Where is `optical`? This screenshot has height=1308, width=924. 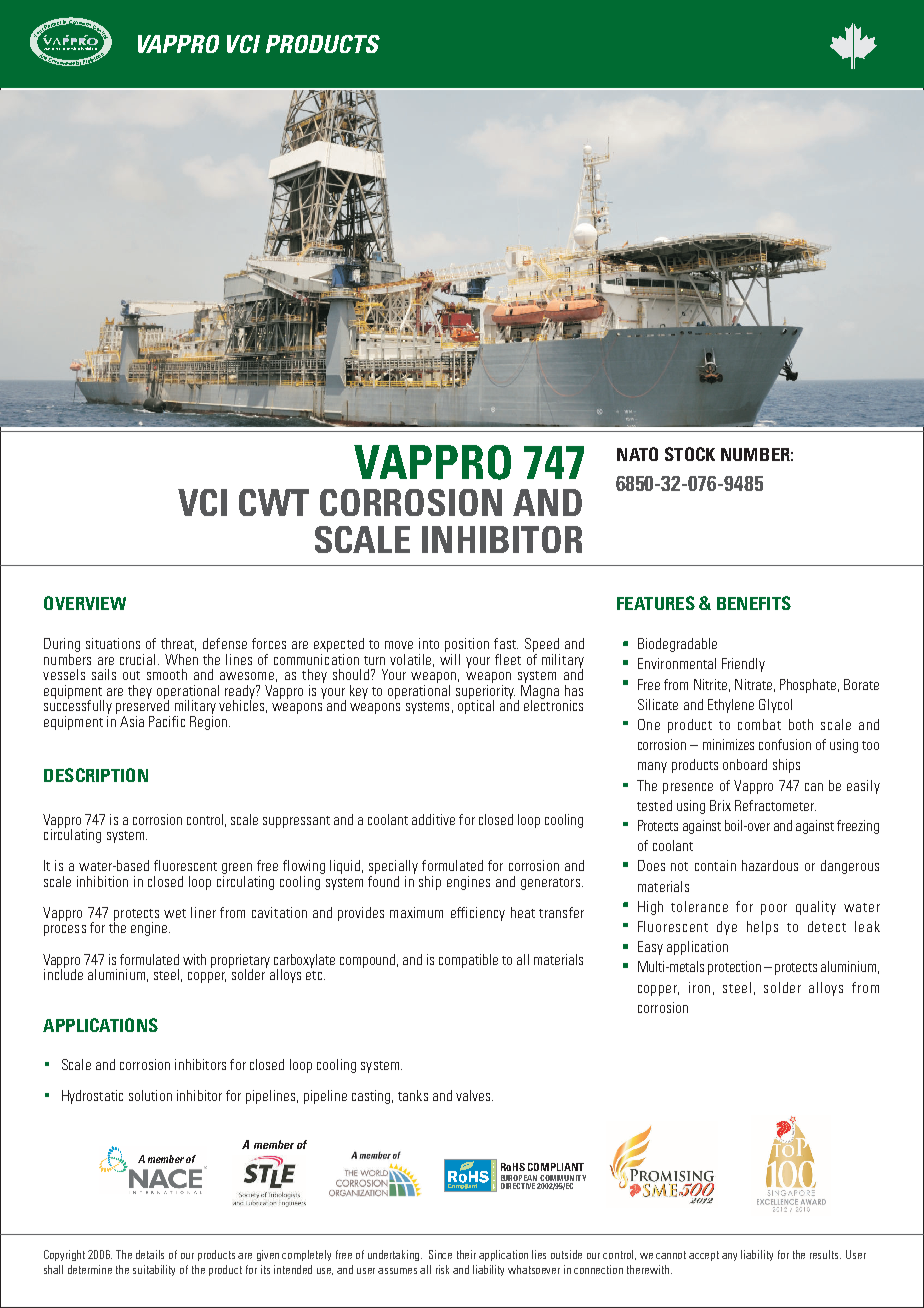
optical is located at coordinates (476, 706).
